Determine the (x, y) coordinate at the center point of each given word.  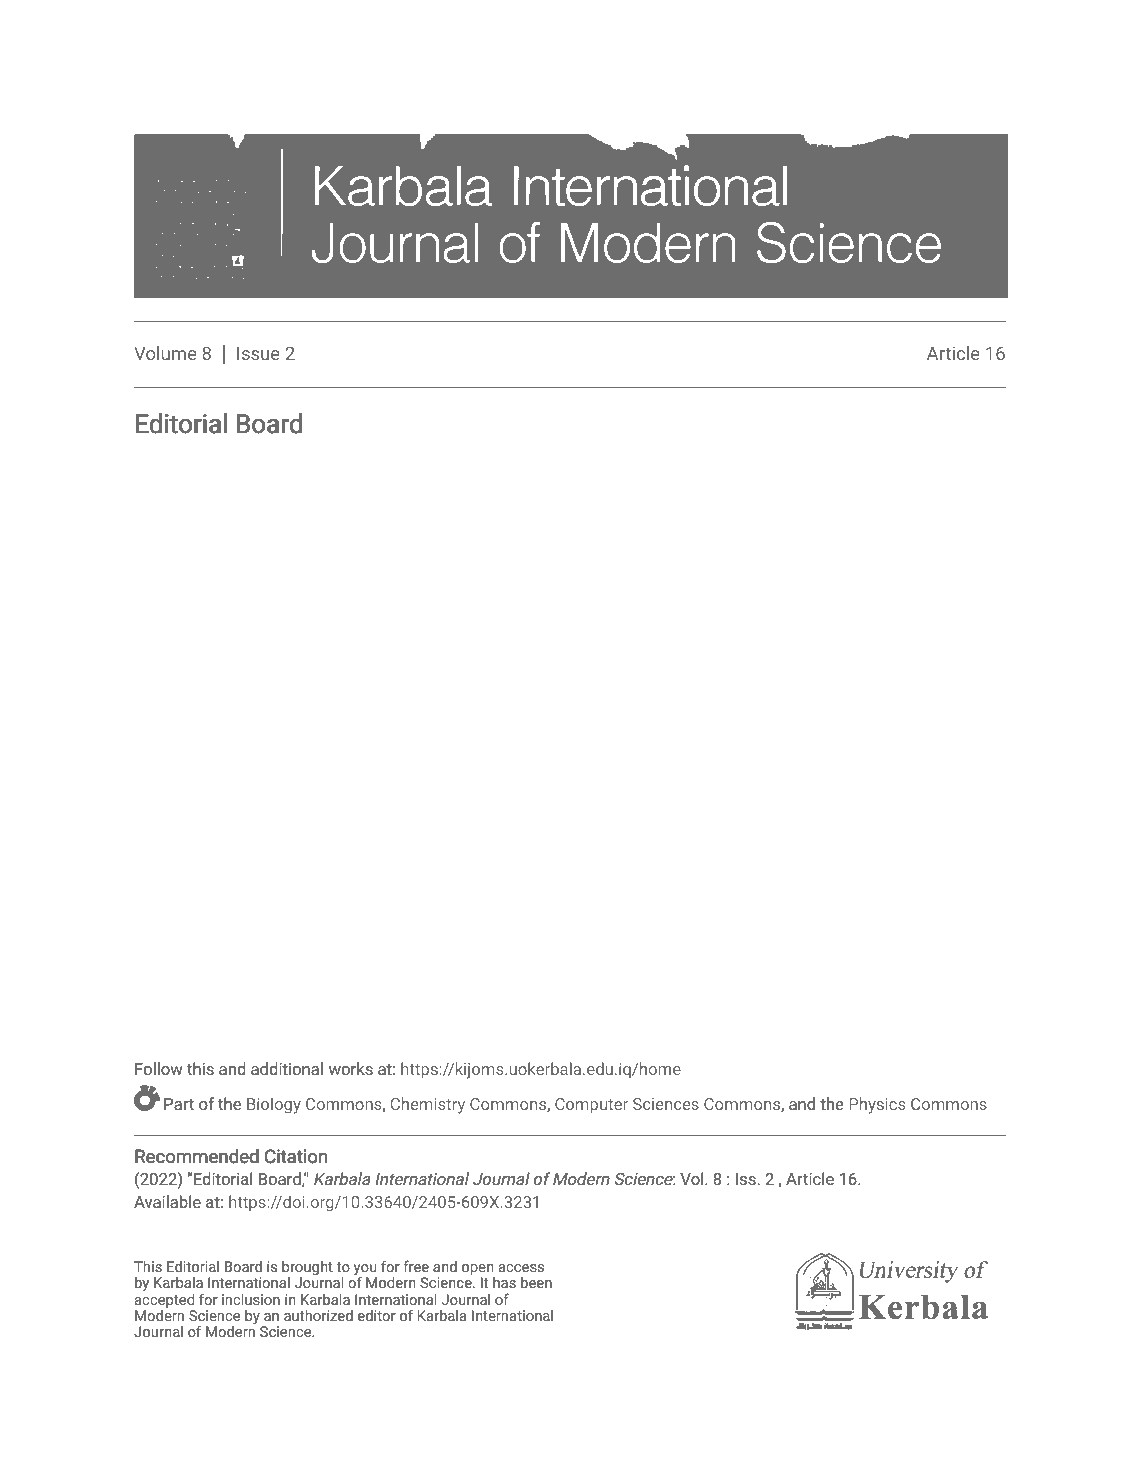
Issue (258, 353)
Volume (165, 353)
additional (287, 1068)
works (351, 1068)
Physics (877, 1105)
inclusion (251, 1299)
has (504, 1282)
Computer (591, 1106)
